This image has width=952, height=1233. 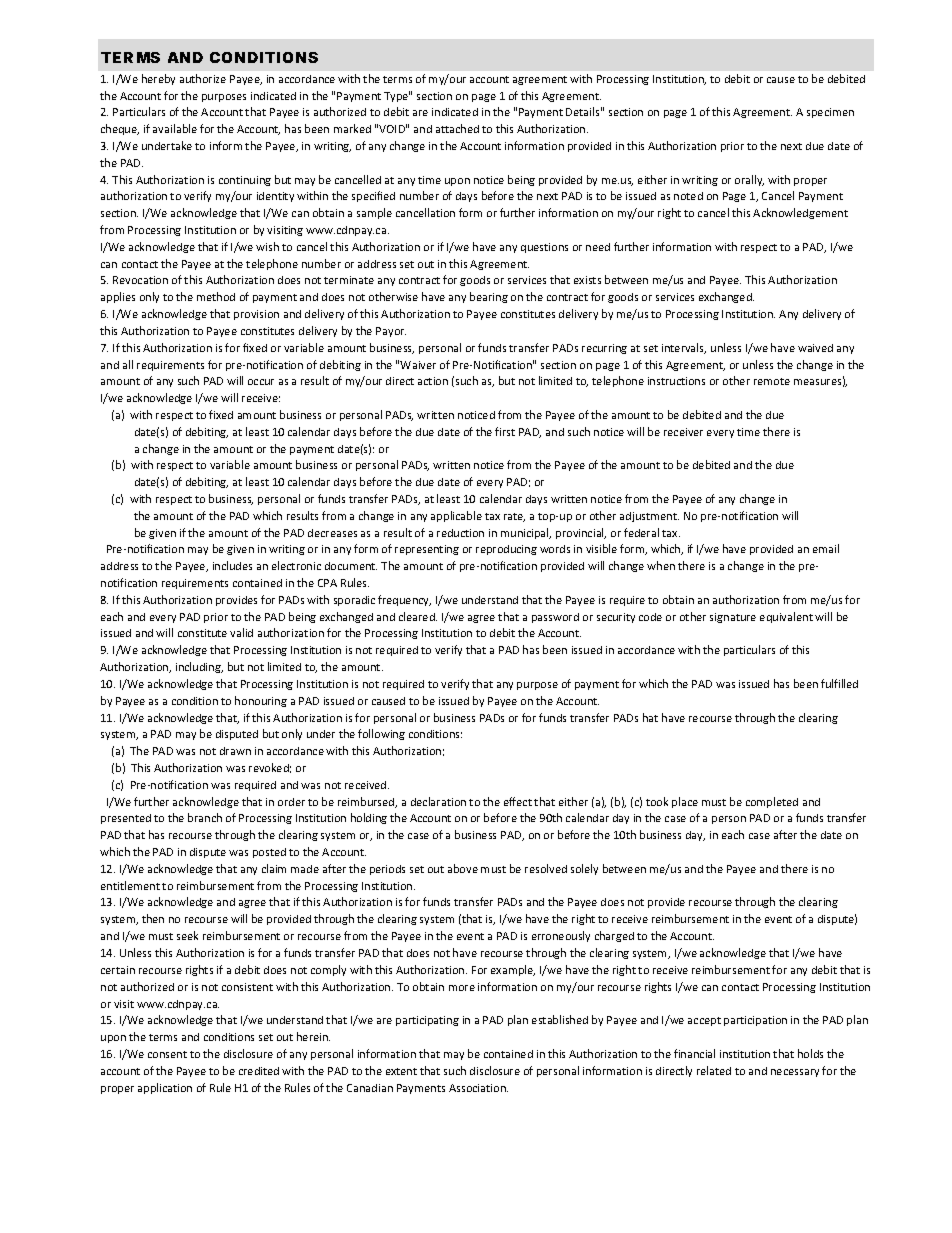 What do you see at coordinates (167, 1054) in the image?
I see `consent` at bounding box center [167, 1054].
